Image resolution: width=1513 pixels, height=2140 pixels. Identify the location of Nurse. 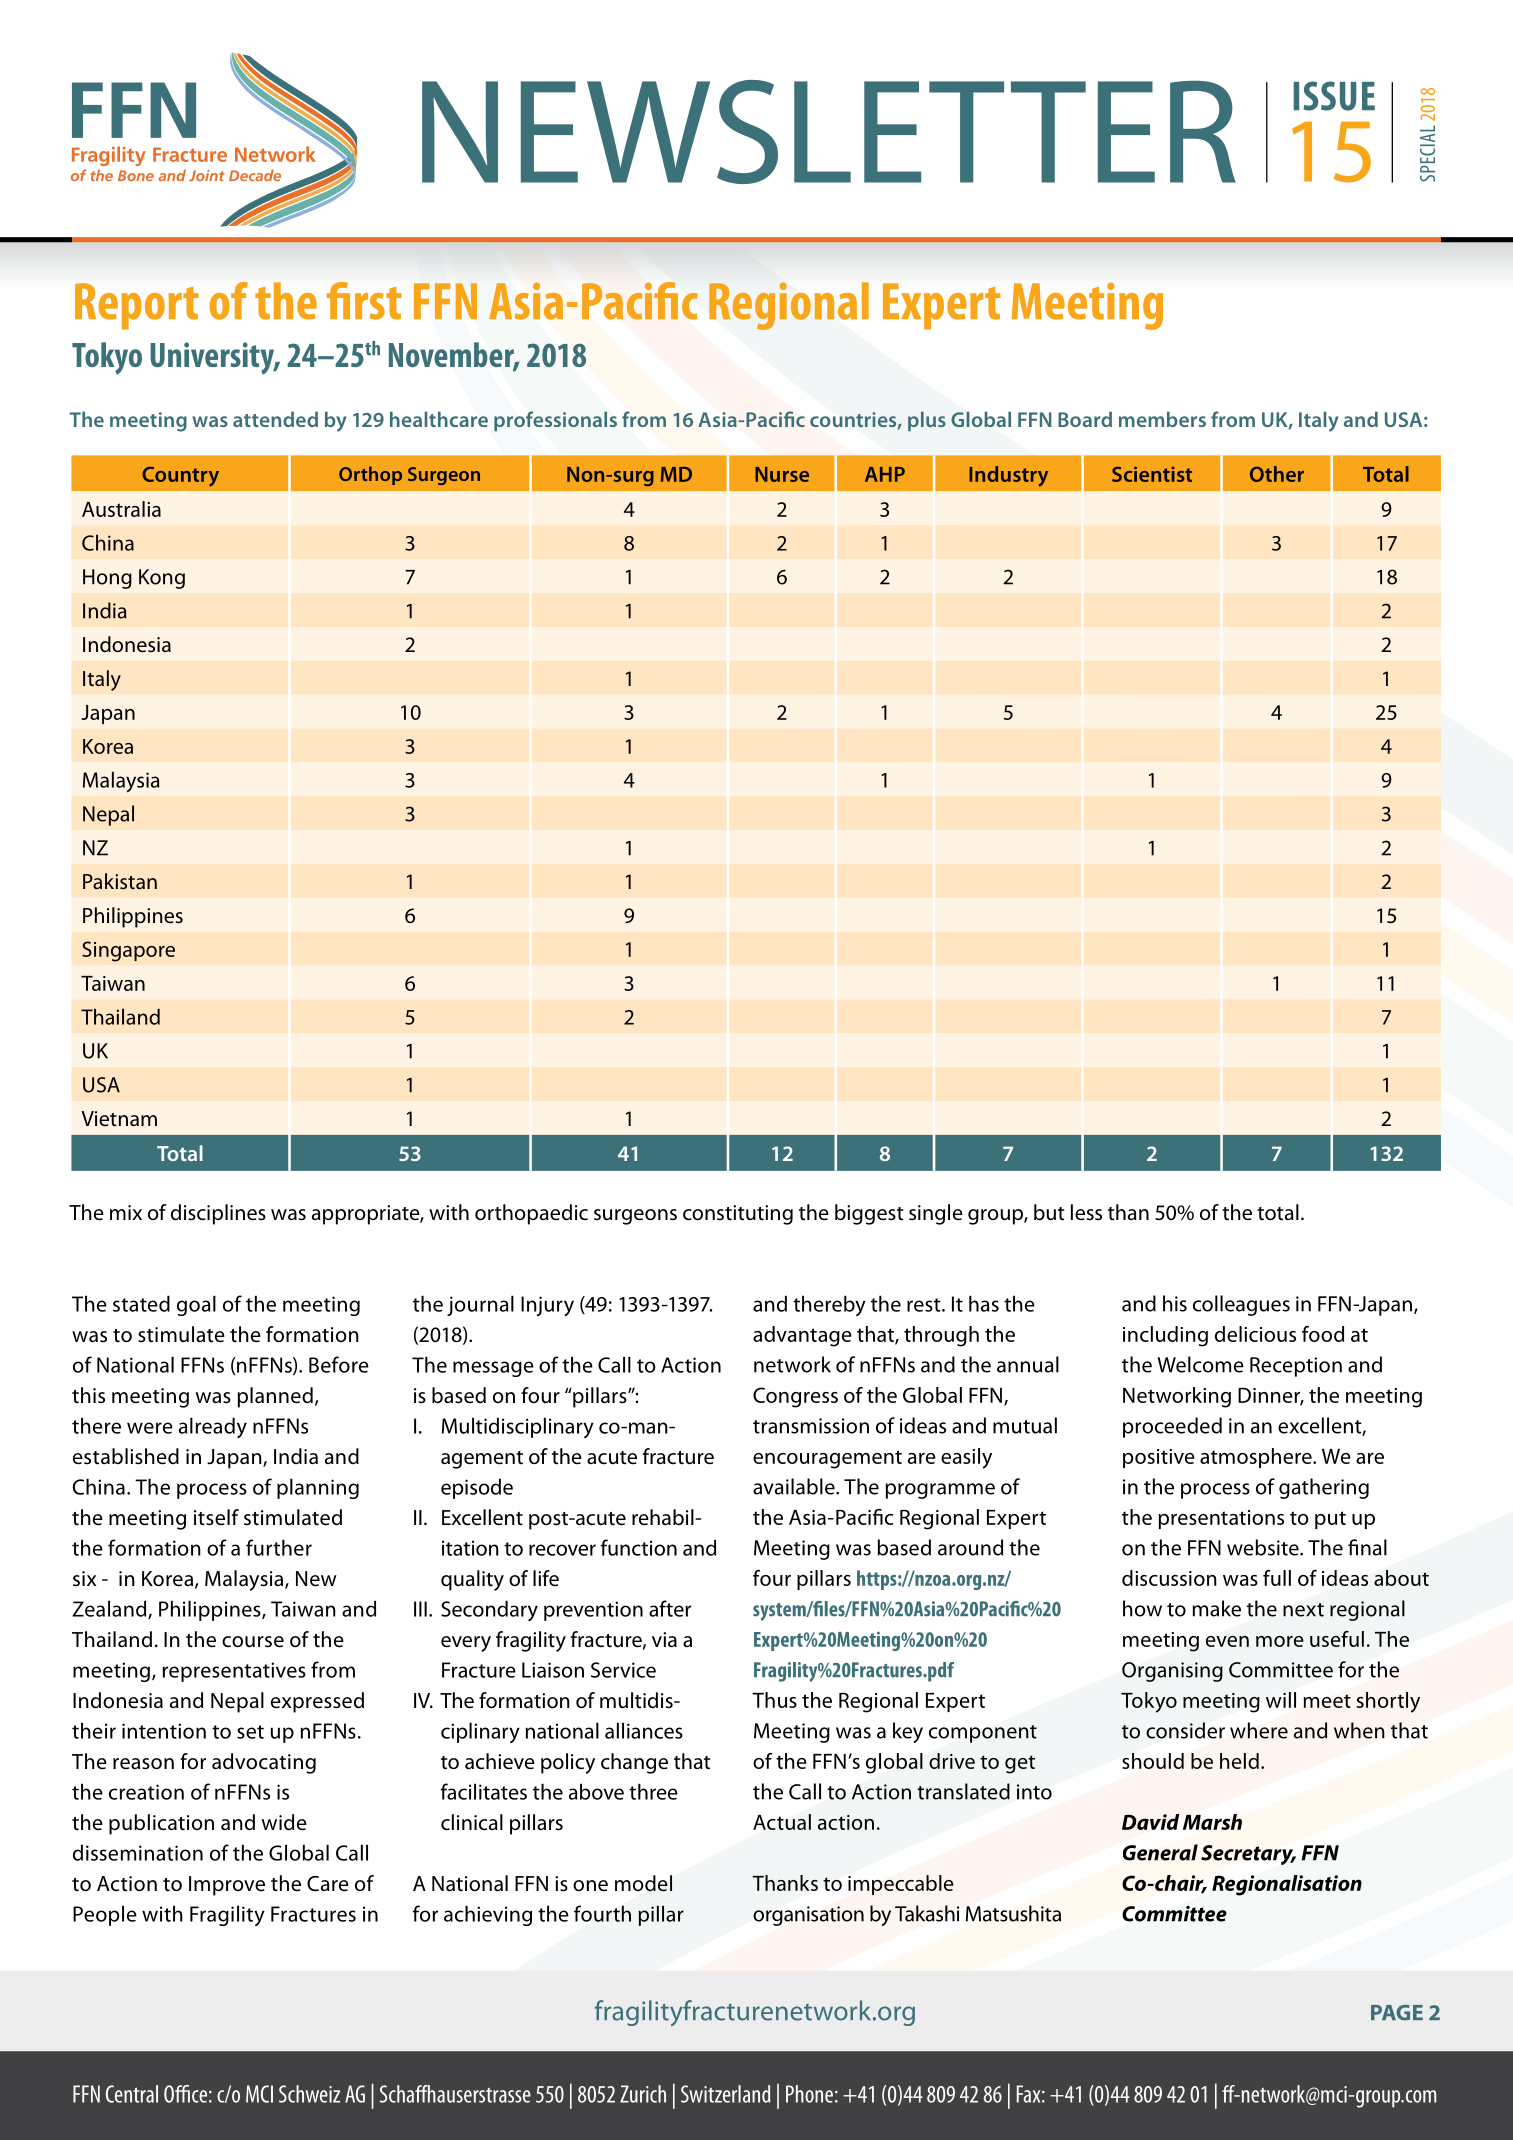
(782, 474).
